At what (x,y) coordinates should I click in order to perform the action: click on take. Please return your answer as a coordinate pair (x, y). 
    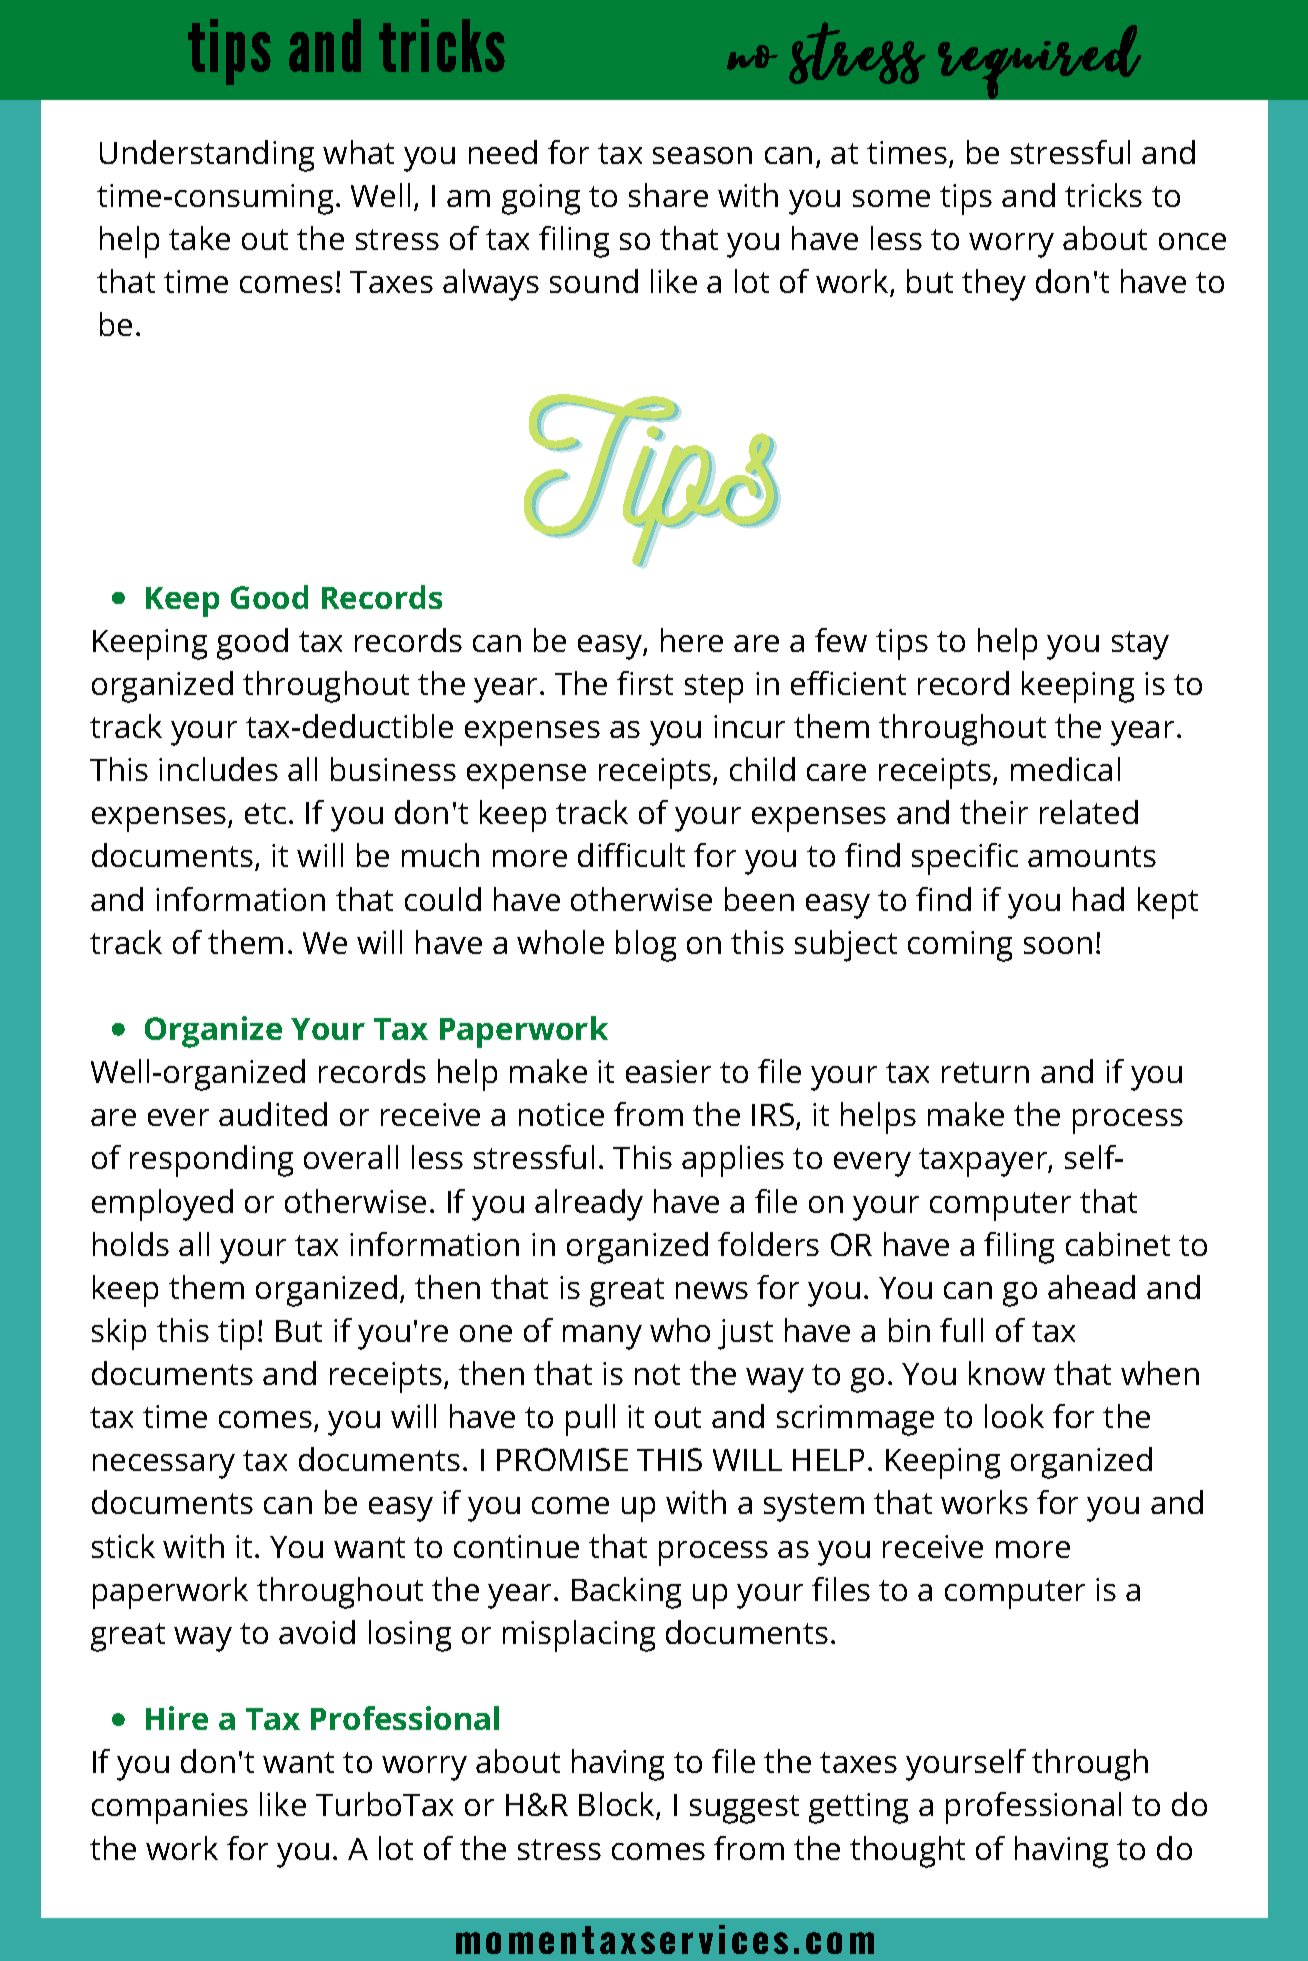
    Looking at the image, I should click on (199, 238).
